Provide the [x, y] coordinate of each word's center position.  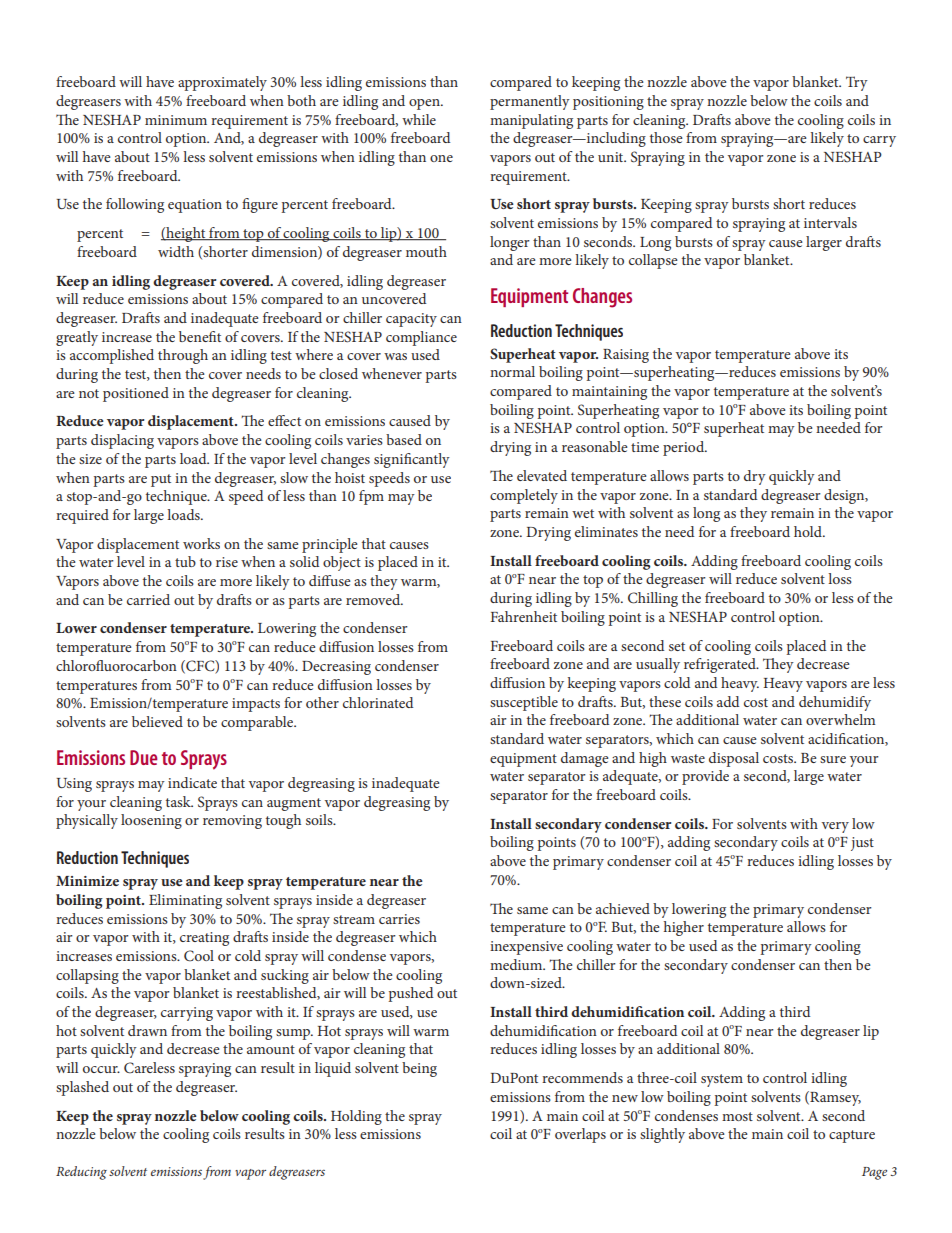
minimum [176, 120]
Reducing [81, 1173]
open [425, 104]
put [161, 480]
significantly [412, 460]
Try [857, 83]
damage [585, 759]
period [685, 448]
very [835, 827]
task [179, 801]
